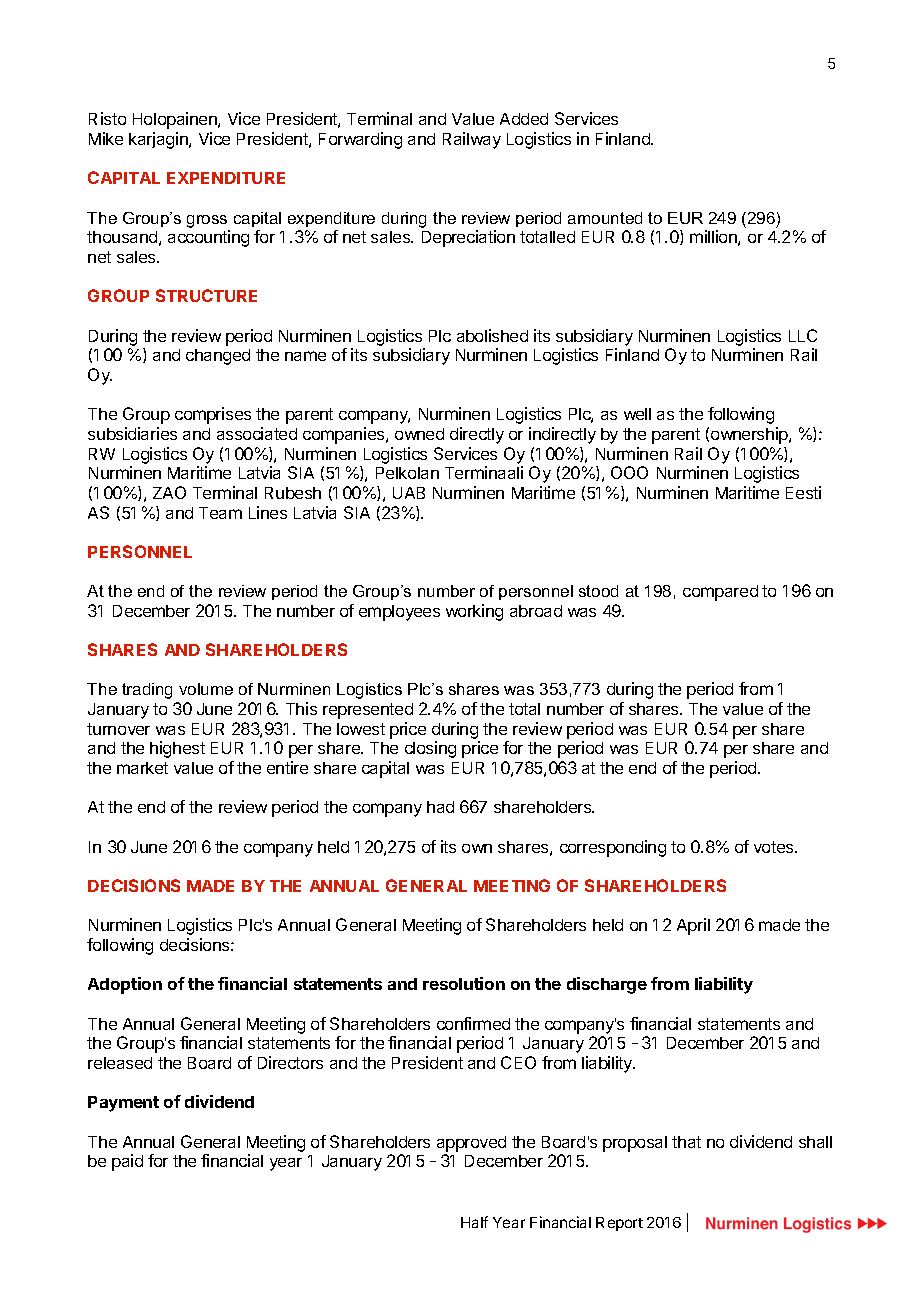  I want to click on volume, so click(206, 689).
